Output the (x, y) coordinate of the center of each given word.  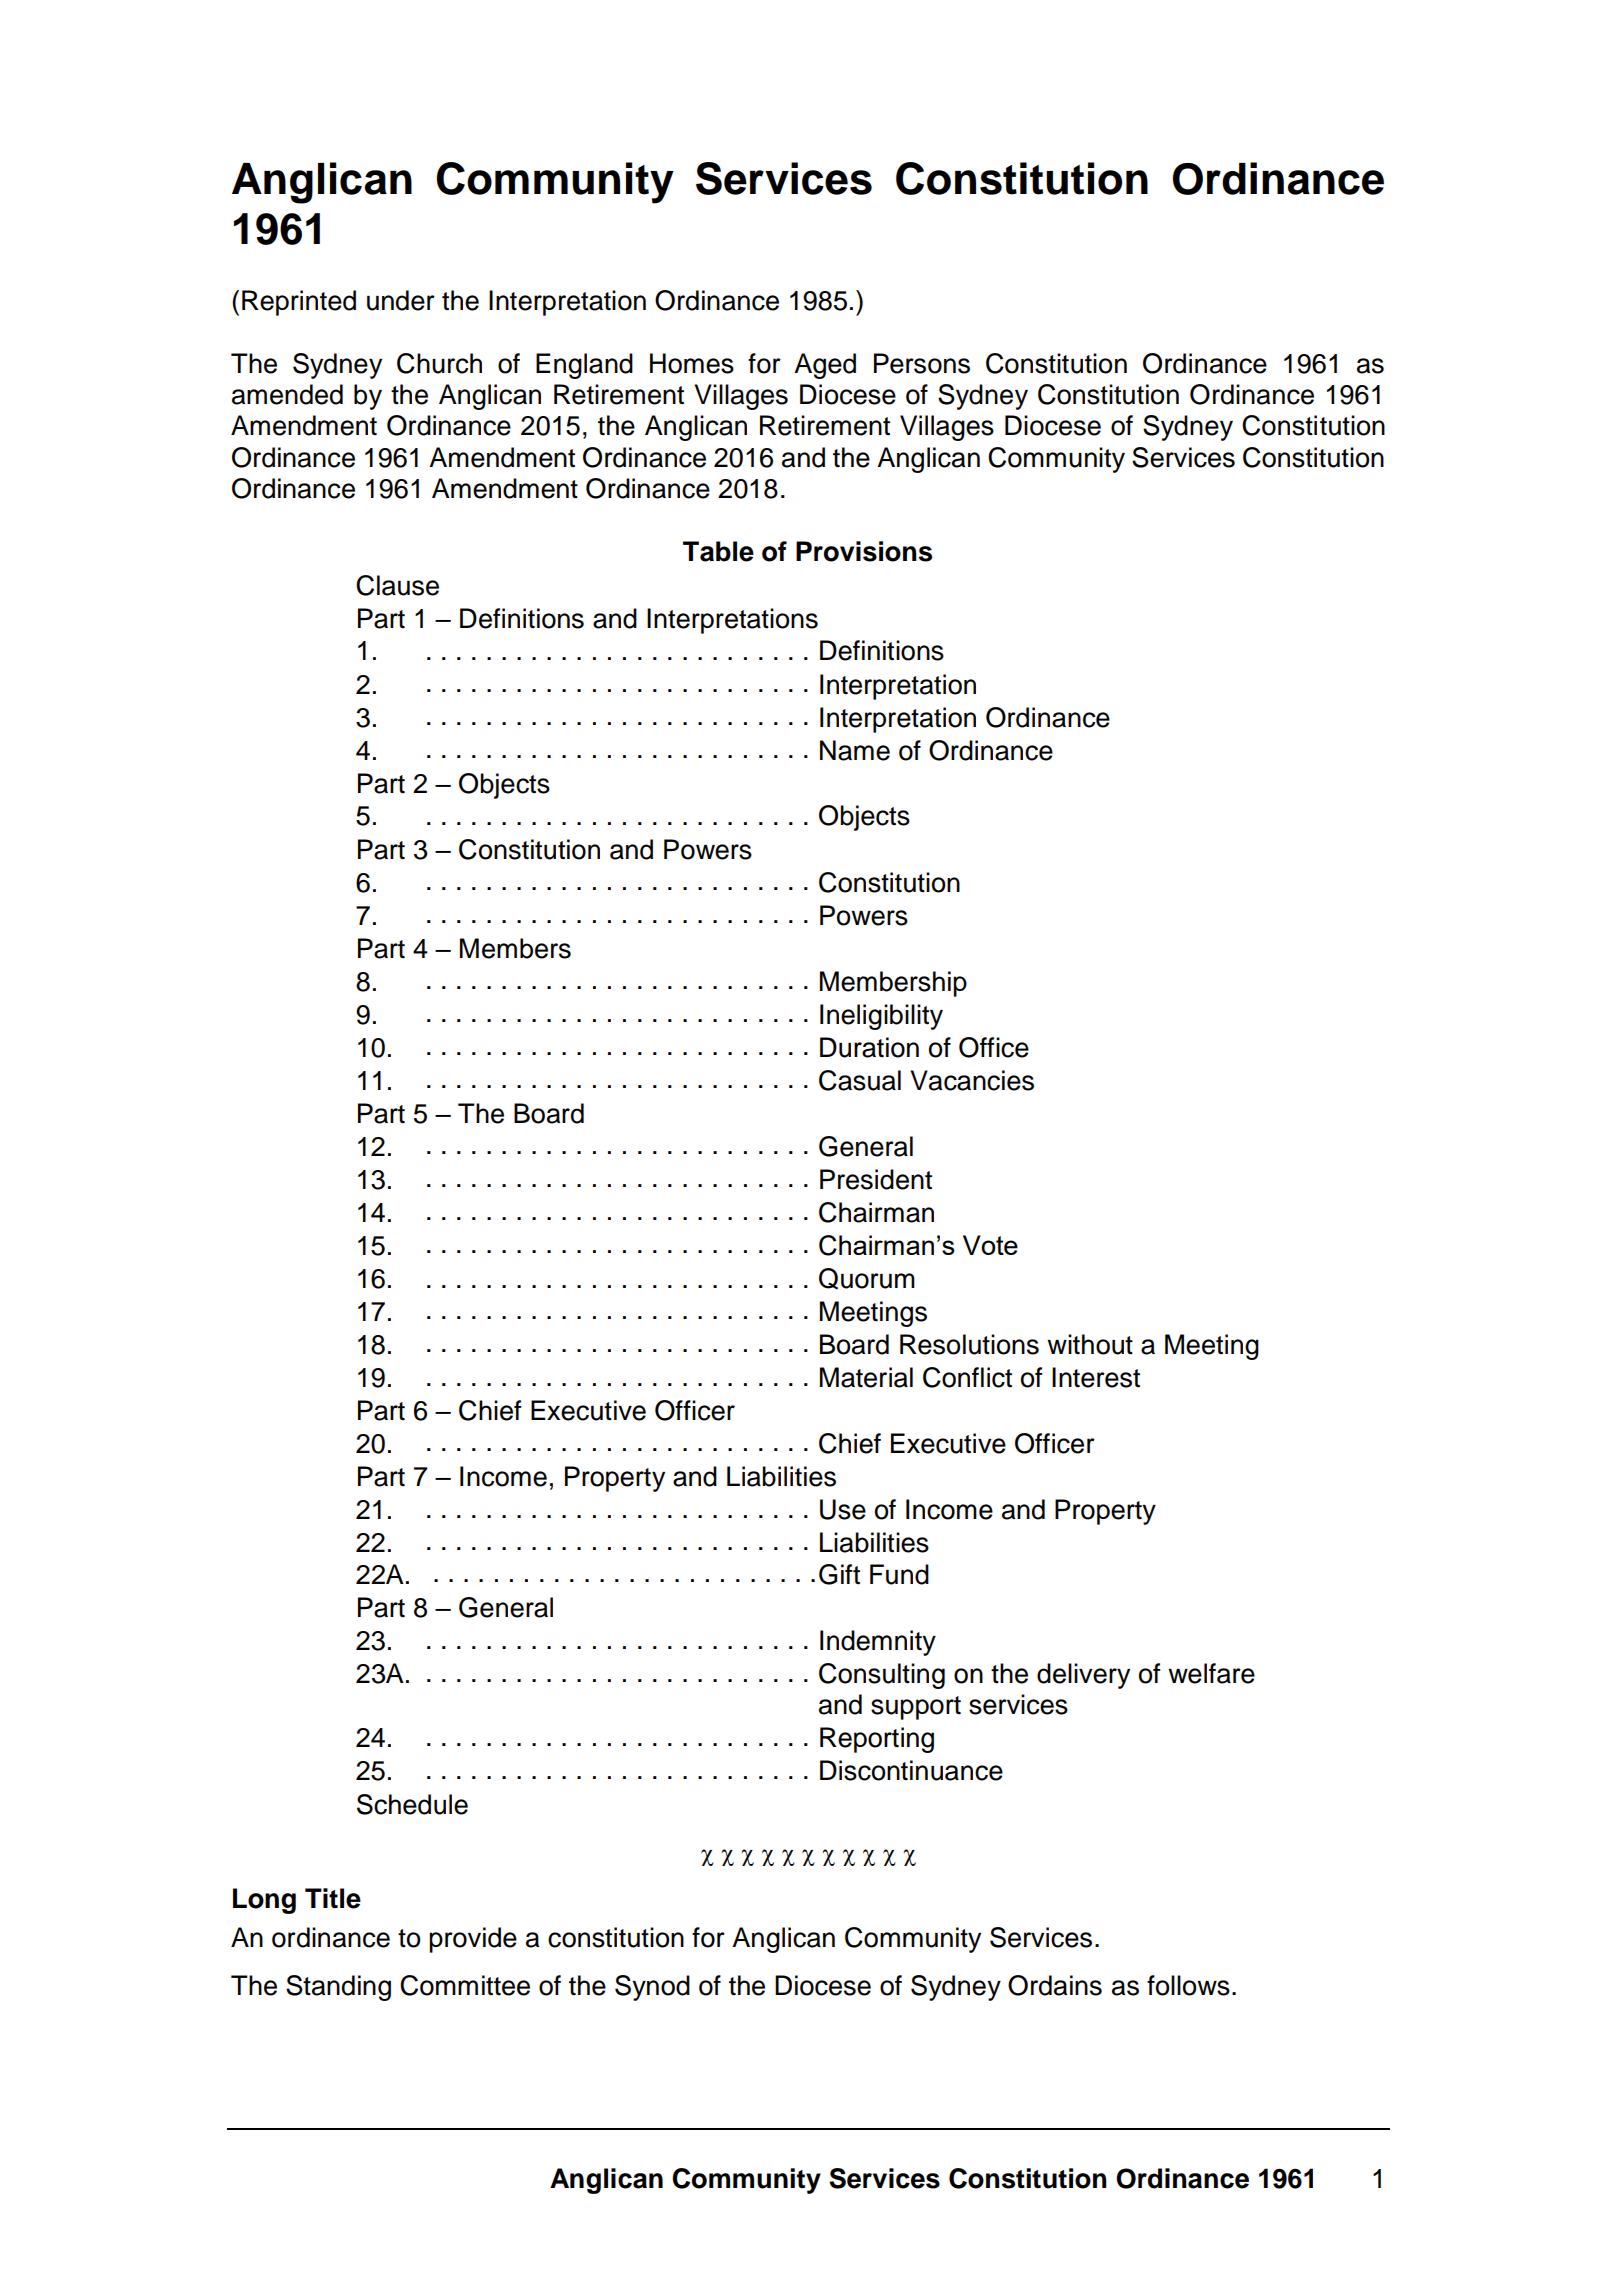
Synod (652, 1988)
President (876, 1179)
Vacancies (972, 1080)
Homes (692, 363)
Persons (922, 363)
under (401, 300)
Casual (860, 1080)
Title (333, 1898)
